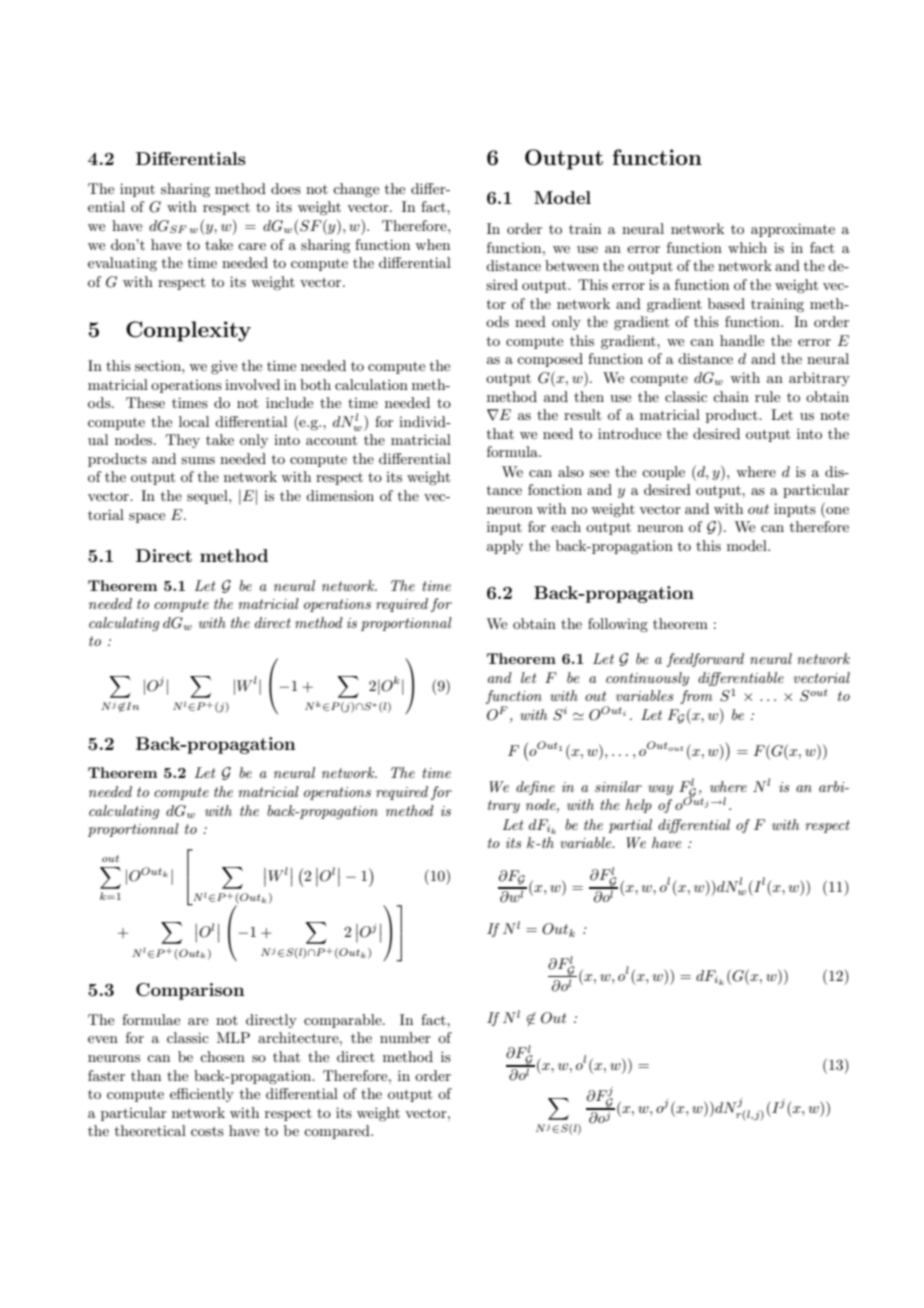 The height and width of the document is (1308, 924). What do you see at coordinates (550, 360) in the document?
I see `composed` at bounding box center [550, 360].
